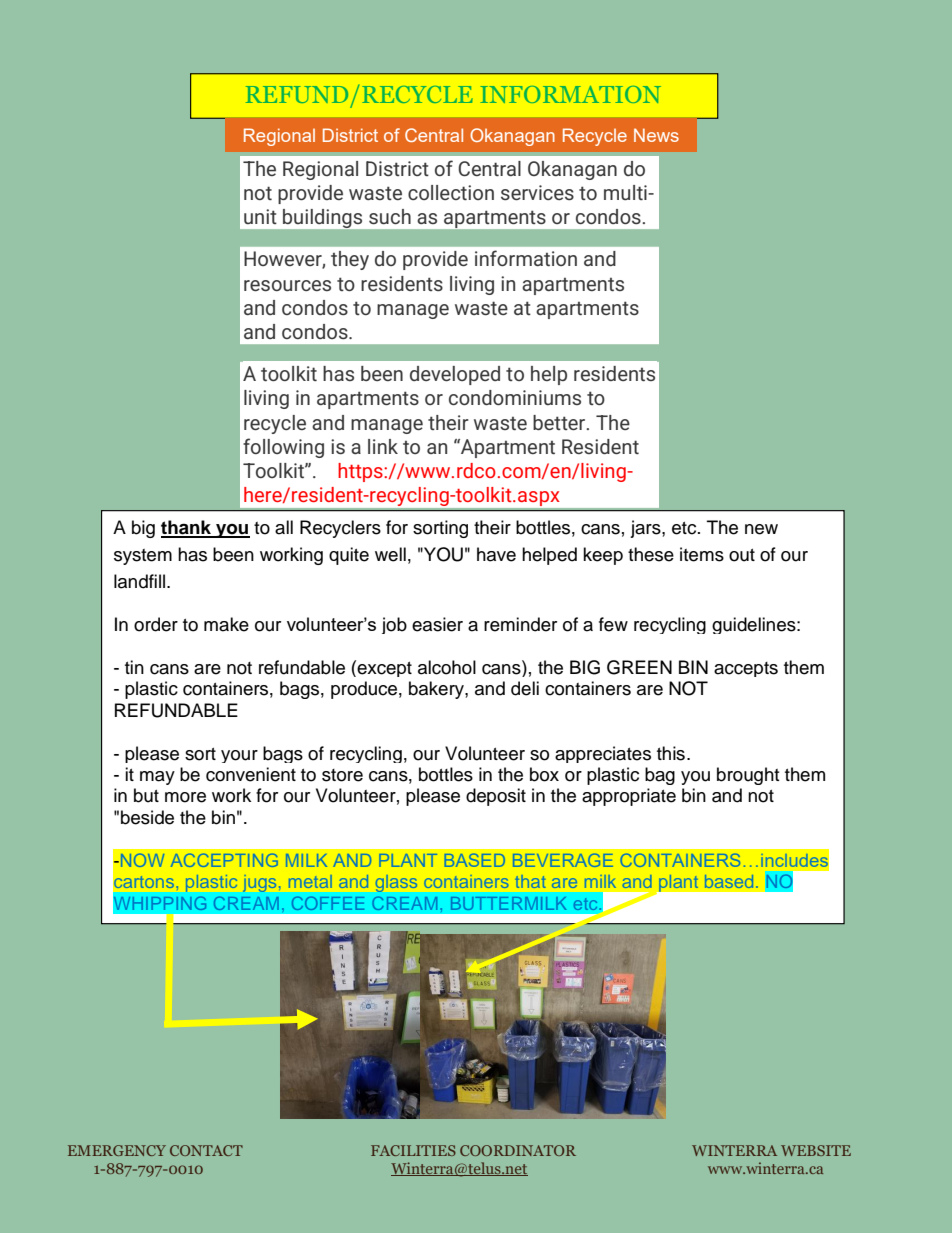 This image has width=952, height=1233. What do you see at coordinates (206, 1150) in the image?
I see `CONTACT` at bounding box center [206, 1150].
